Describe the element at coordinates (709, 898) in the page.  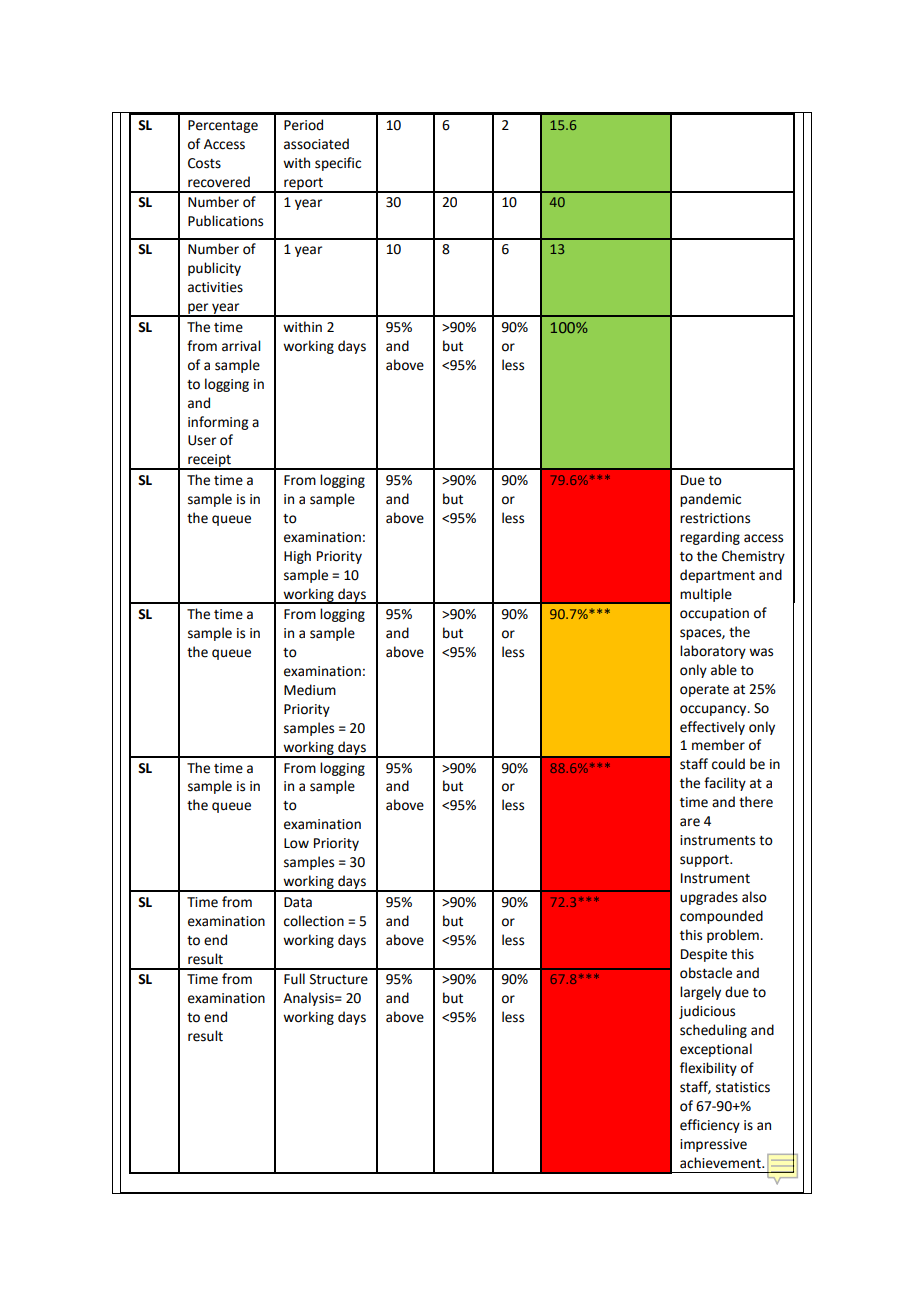
I see `upgrades` at that location.
